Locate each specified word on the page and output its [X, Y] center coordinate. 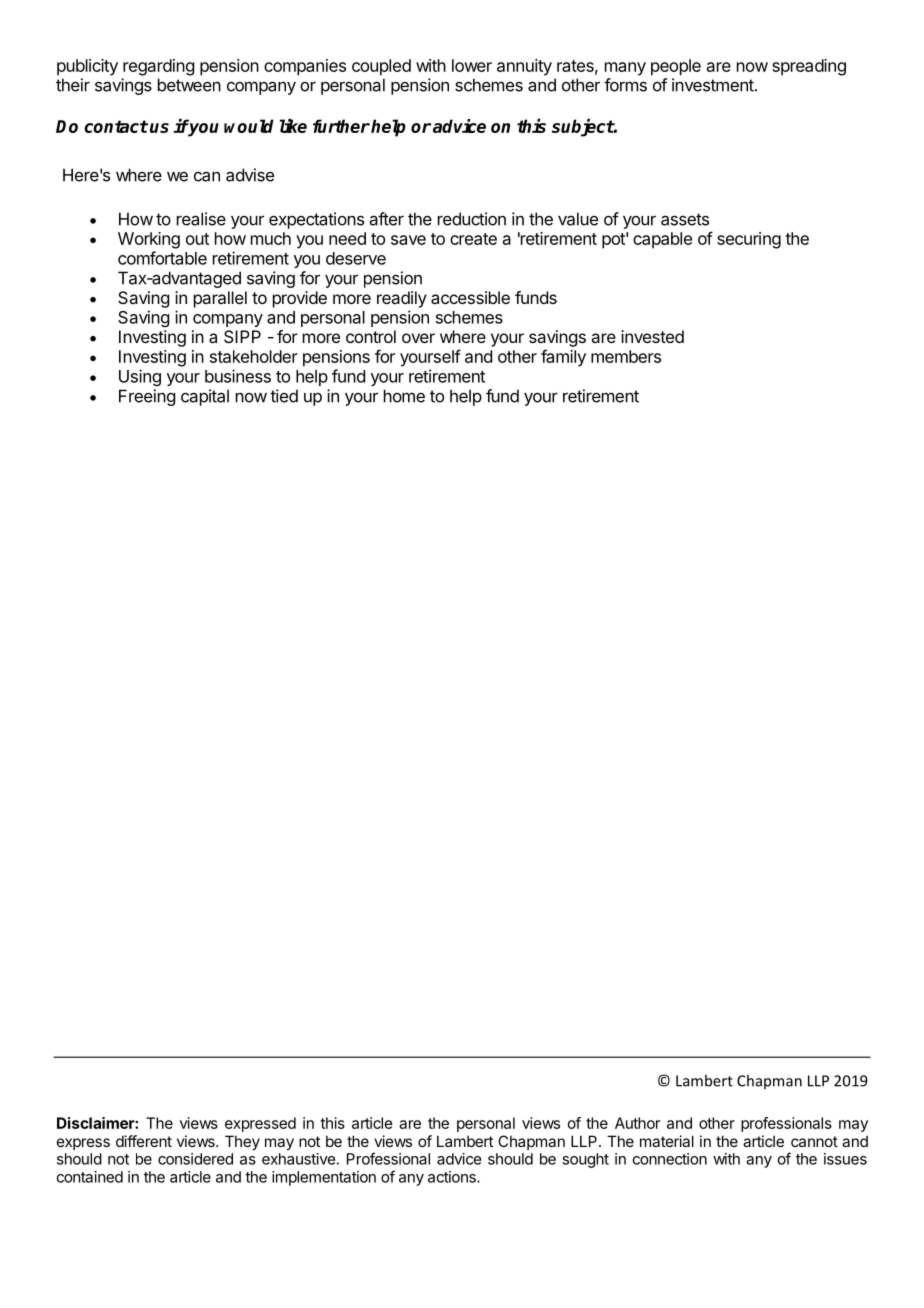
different [144, 1141]
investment [713, 85]
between [189, 85]
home [404, 396]
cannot [814, 1141]
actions [453, 1177]
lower [472, 65]
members [626, 356]
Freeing [147, 397]
